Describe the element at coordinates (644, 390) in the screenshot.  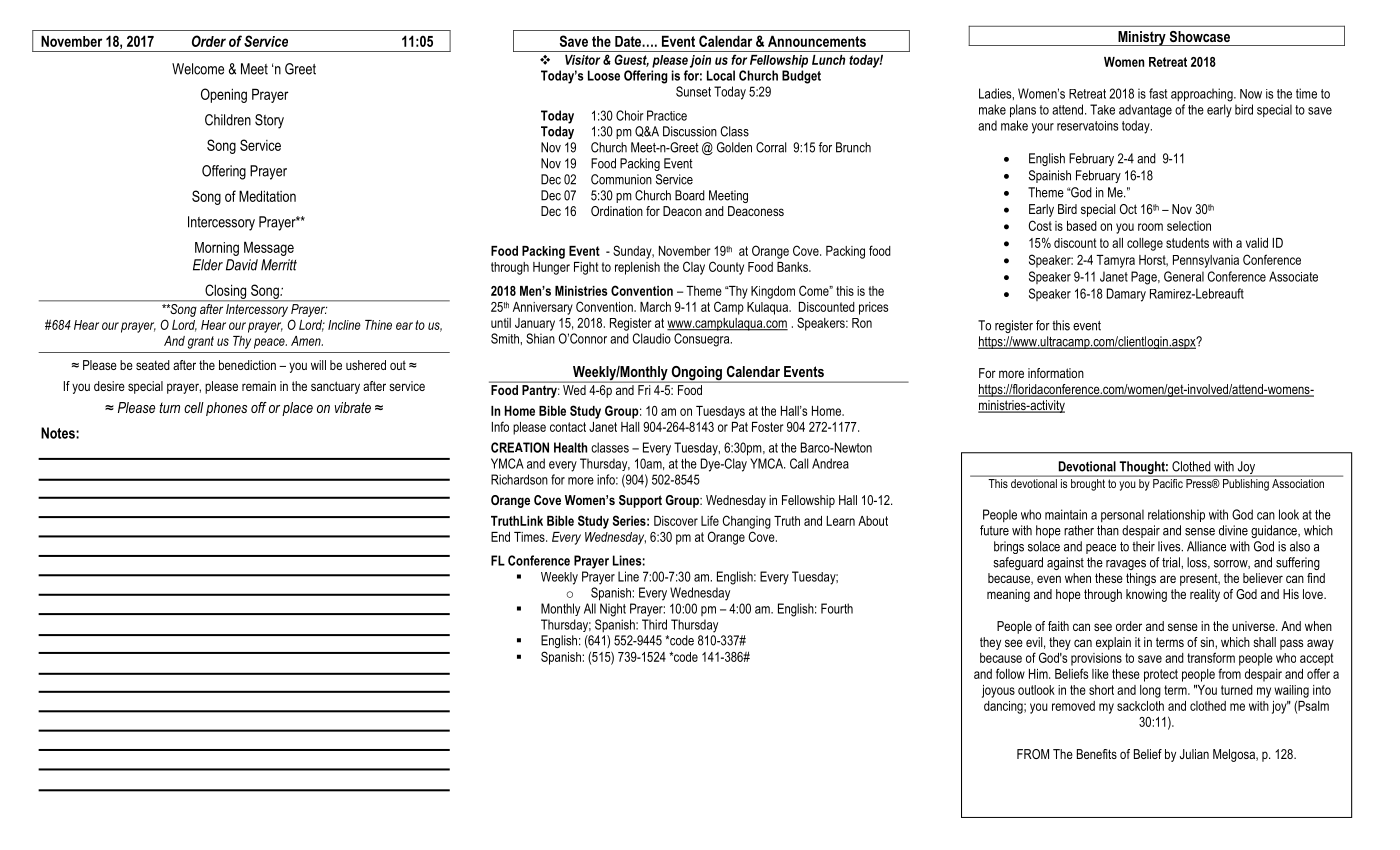
I see `Fri` at that location.
